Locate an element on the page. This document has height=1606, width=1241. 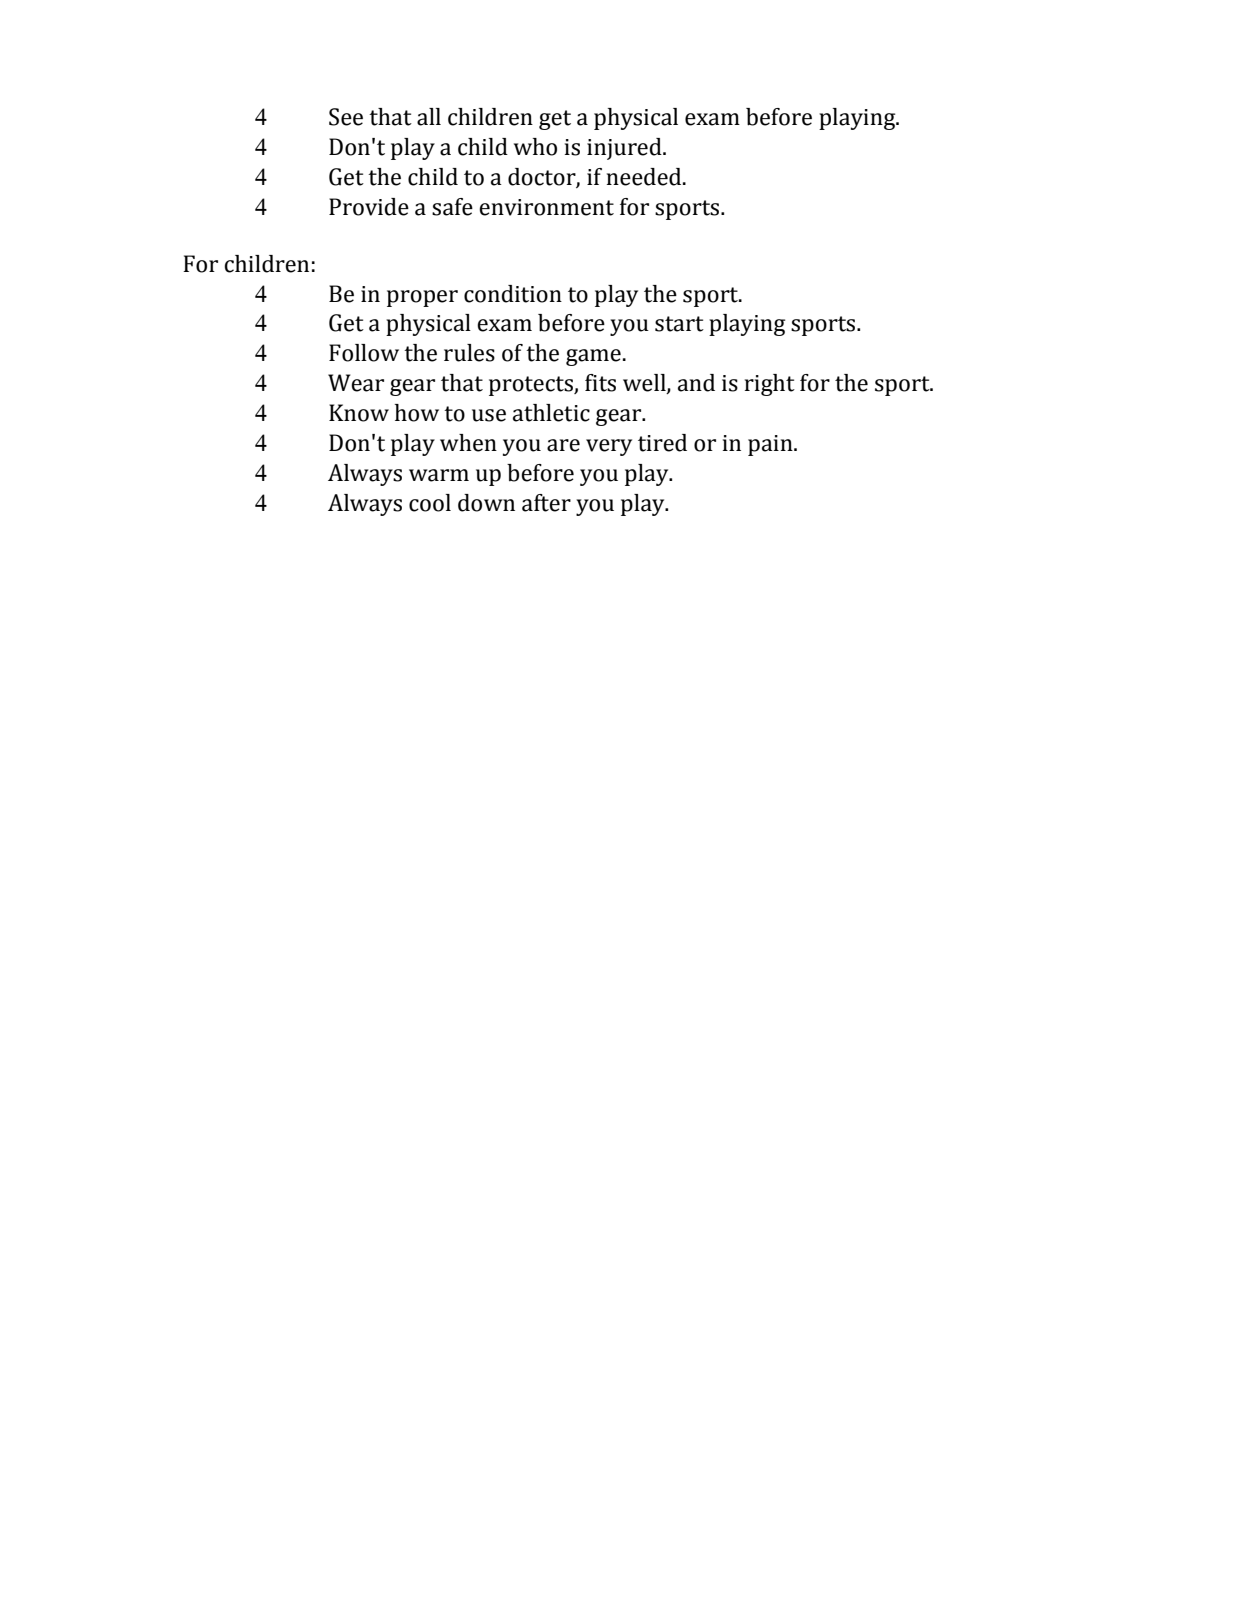
cool is located at coordinates (430, 503).
